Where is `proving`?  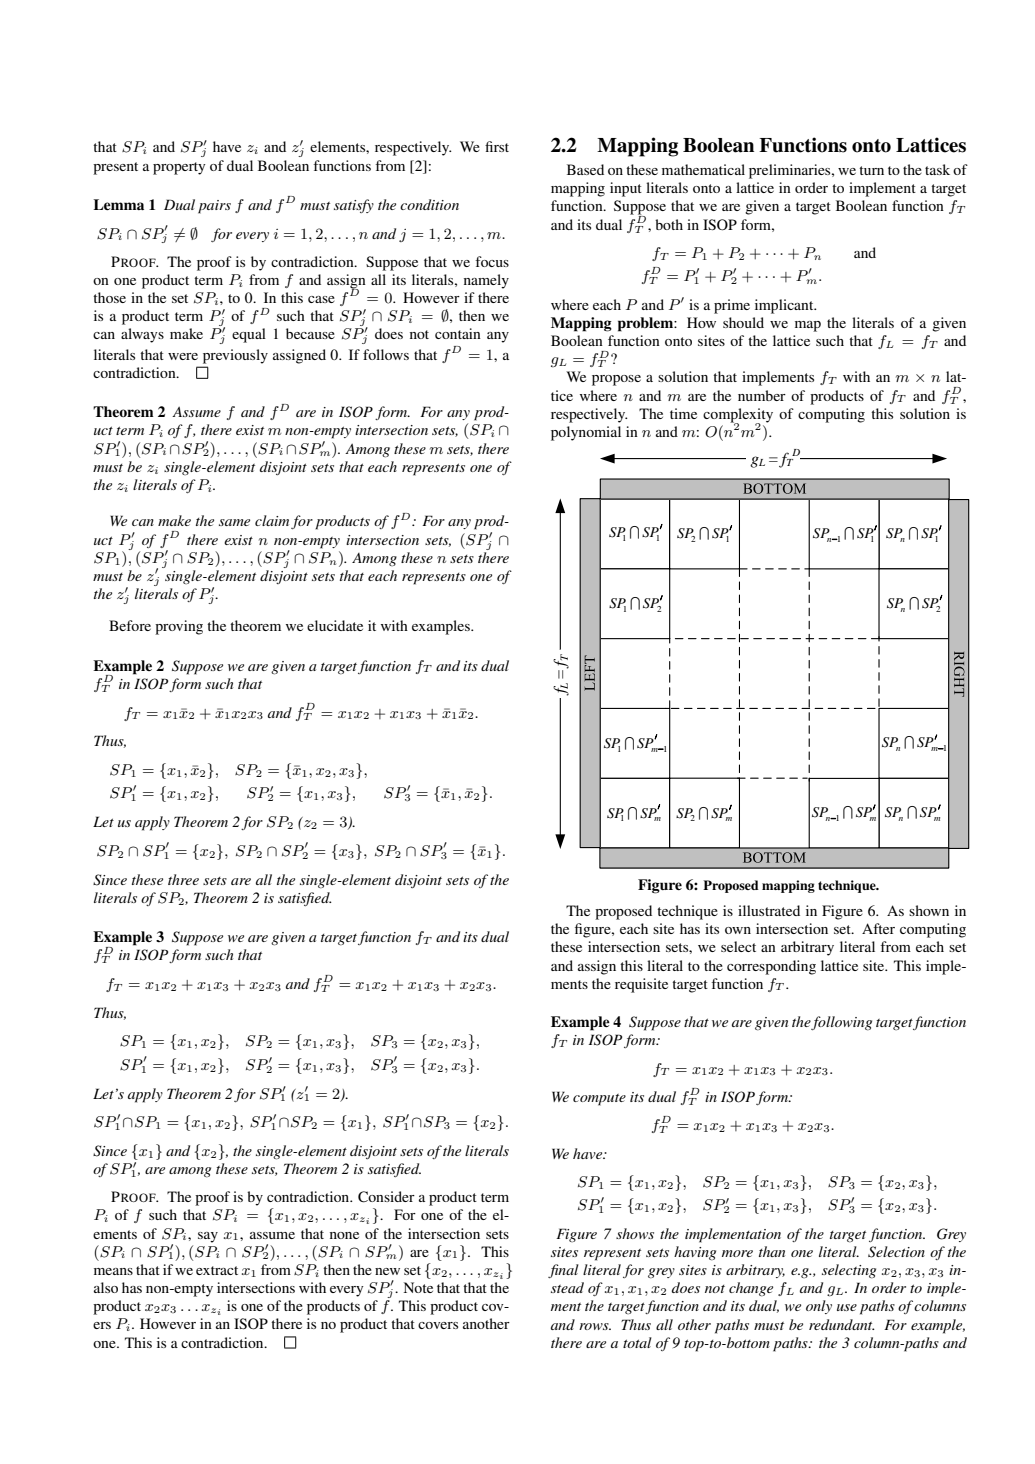
proving is located at coordinates (179, 627).
